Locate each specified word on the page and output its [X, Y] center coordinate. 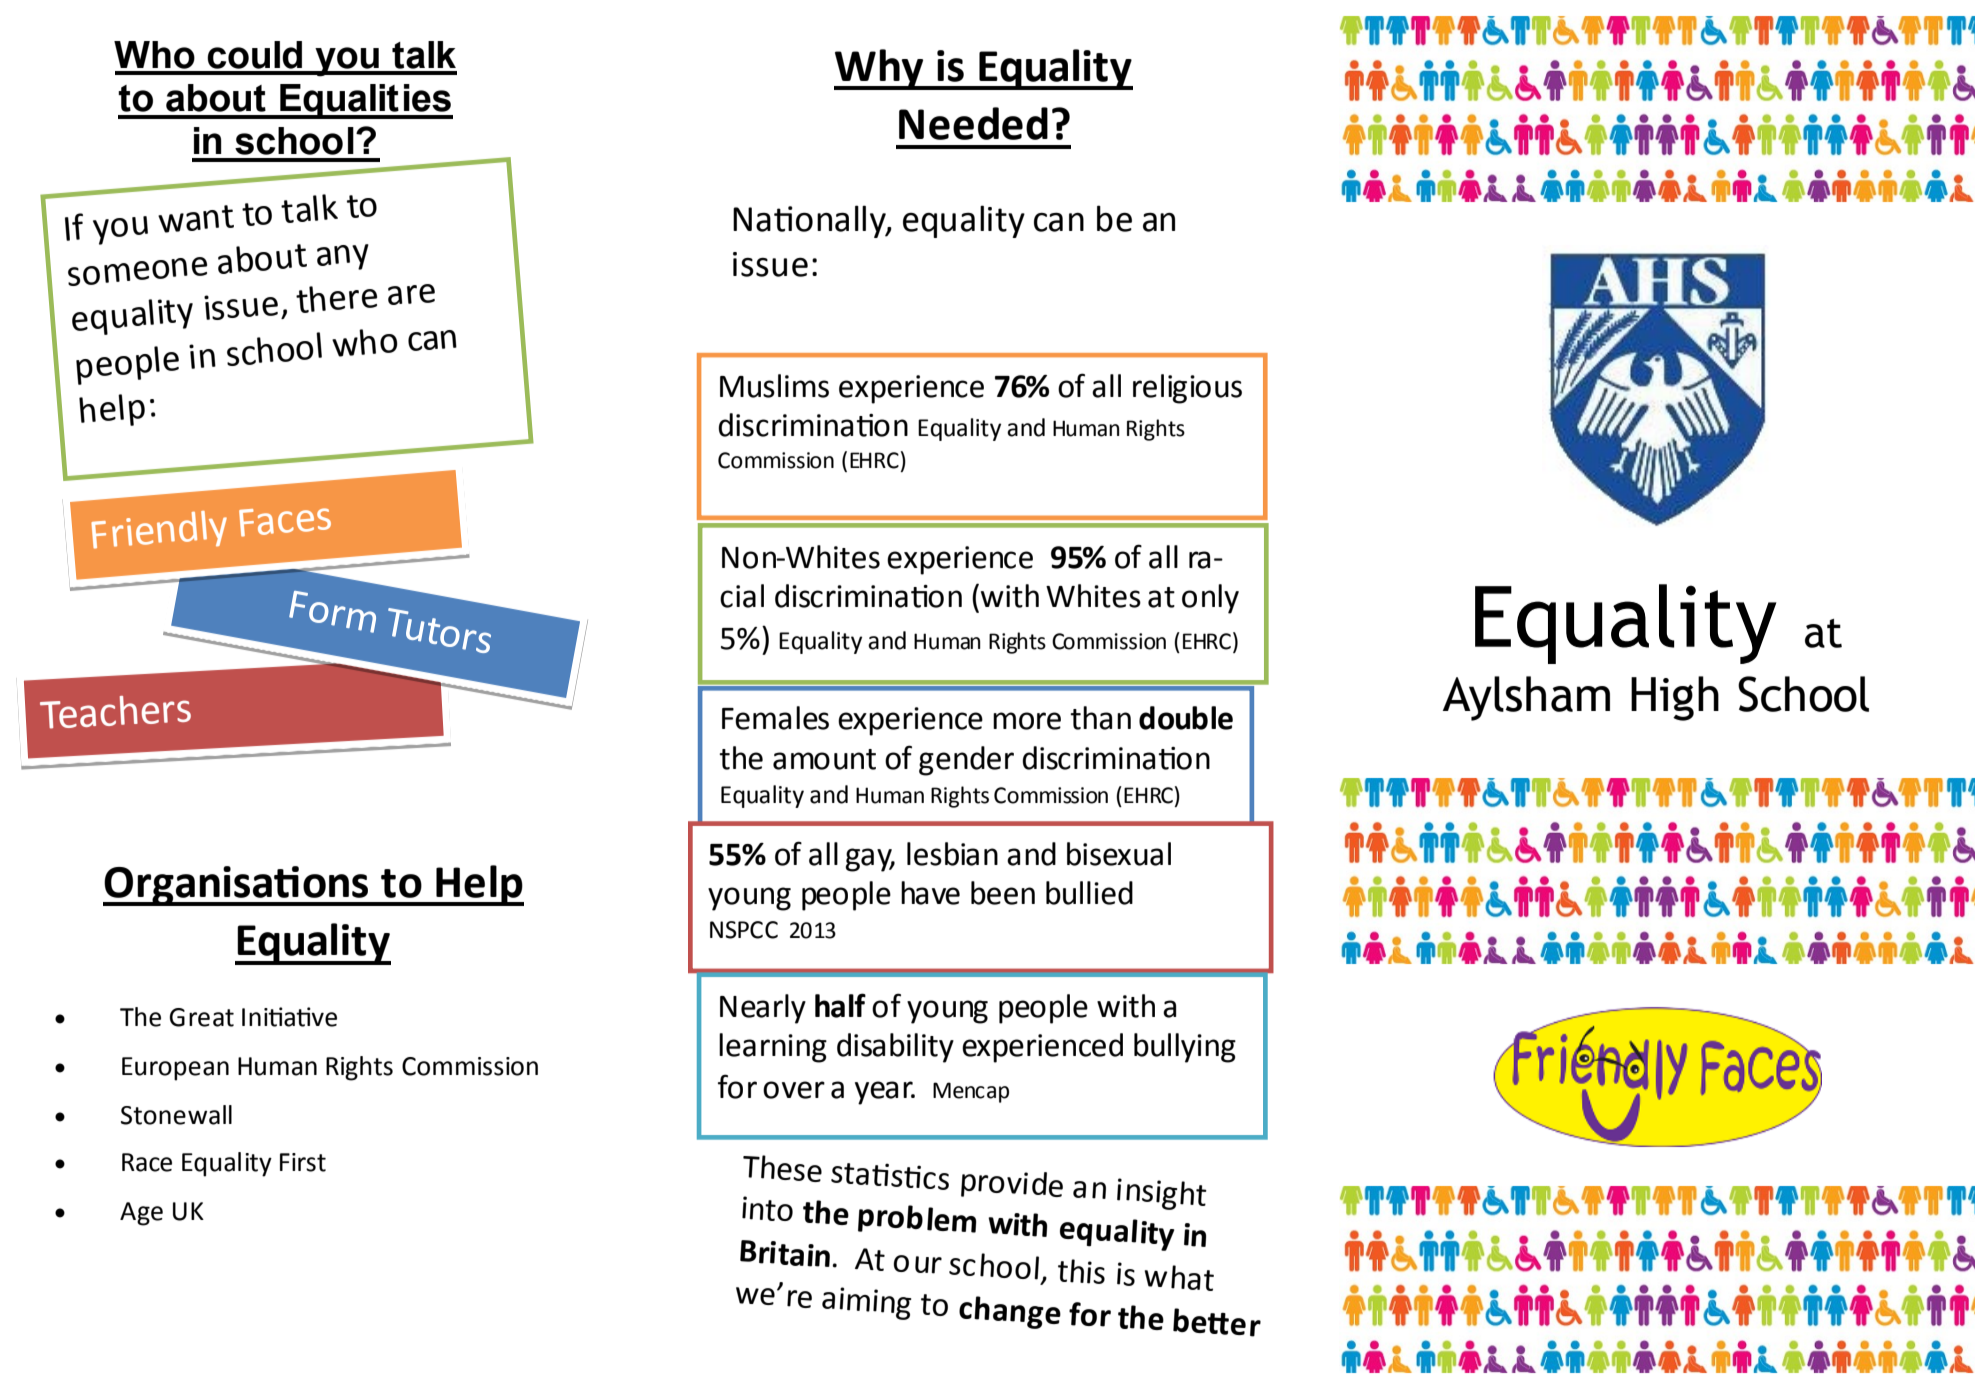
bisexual [1119, 854]
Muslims [774, 386]
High [1675, 698]
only [1210, 599]
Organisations [237, 886]
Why [880, 69]
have [930, 893]
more [1027, 721]
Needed [973, 123]
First [303, 1162]
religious [1187, 389]
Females [775, 718]
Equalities [365, 101]
